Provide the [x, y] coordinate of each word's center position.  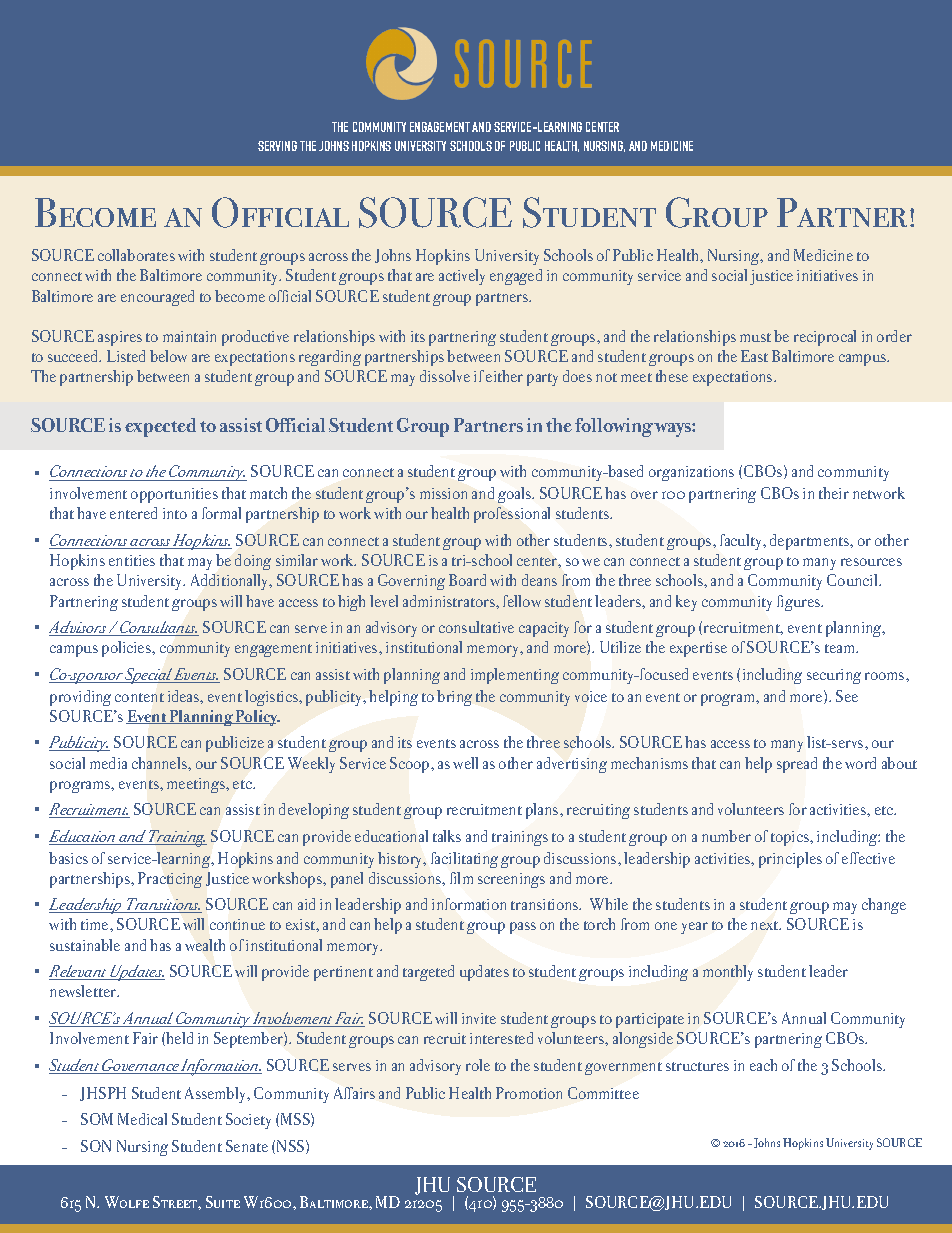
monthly [728, 973]
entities [132, 560]
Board [467, 580]
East [754, 356]
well [465, 763]
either [504, 376]
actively [462, 277]
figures [800, 603]
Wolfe [127, 1202]
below [168, 356]
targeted [428, 973]
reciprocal [825, 338]
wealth [205, 945]
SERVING [277, 146]
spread [797, 765]
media [108, 763]
